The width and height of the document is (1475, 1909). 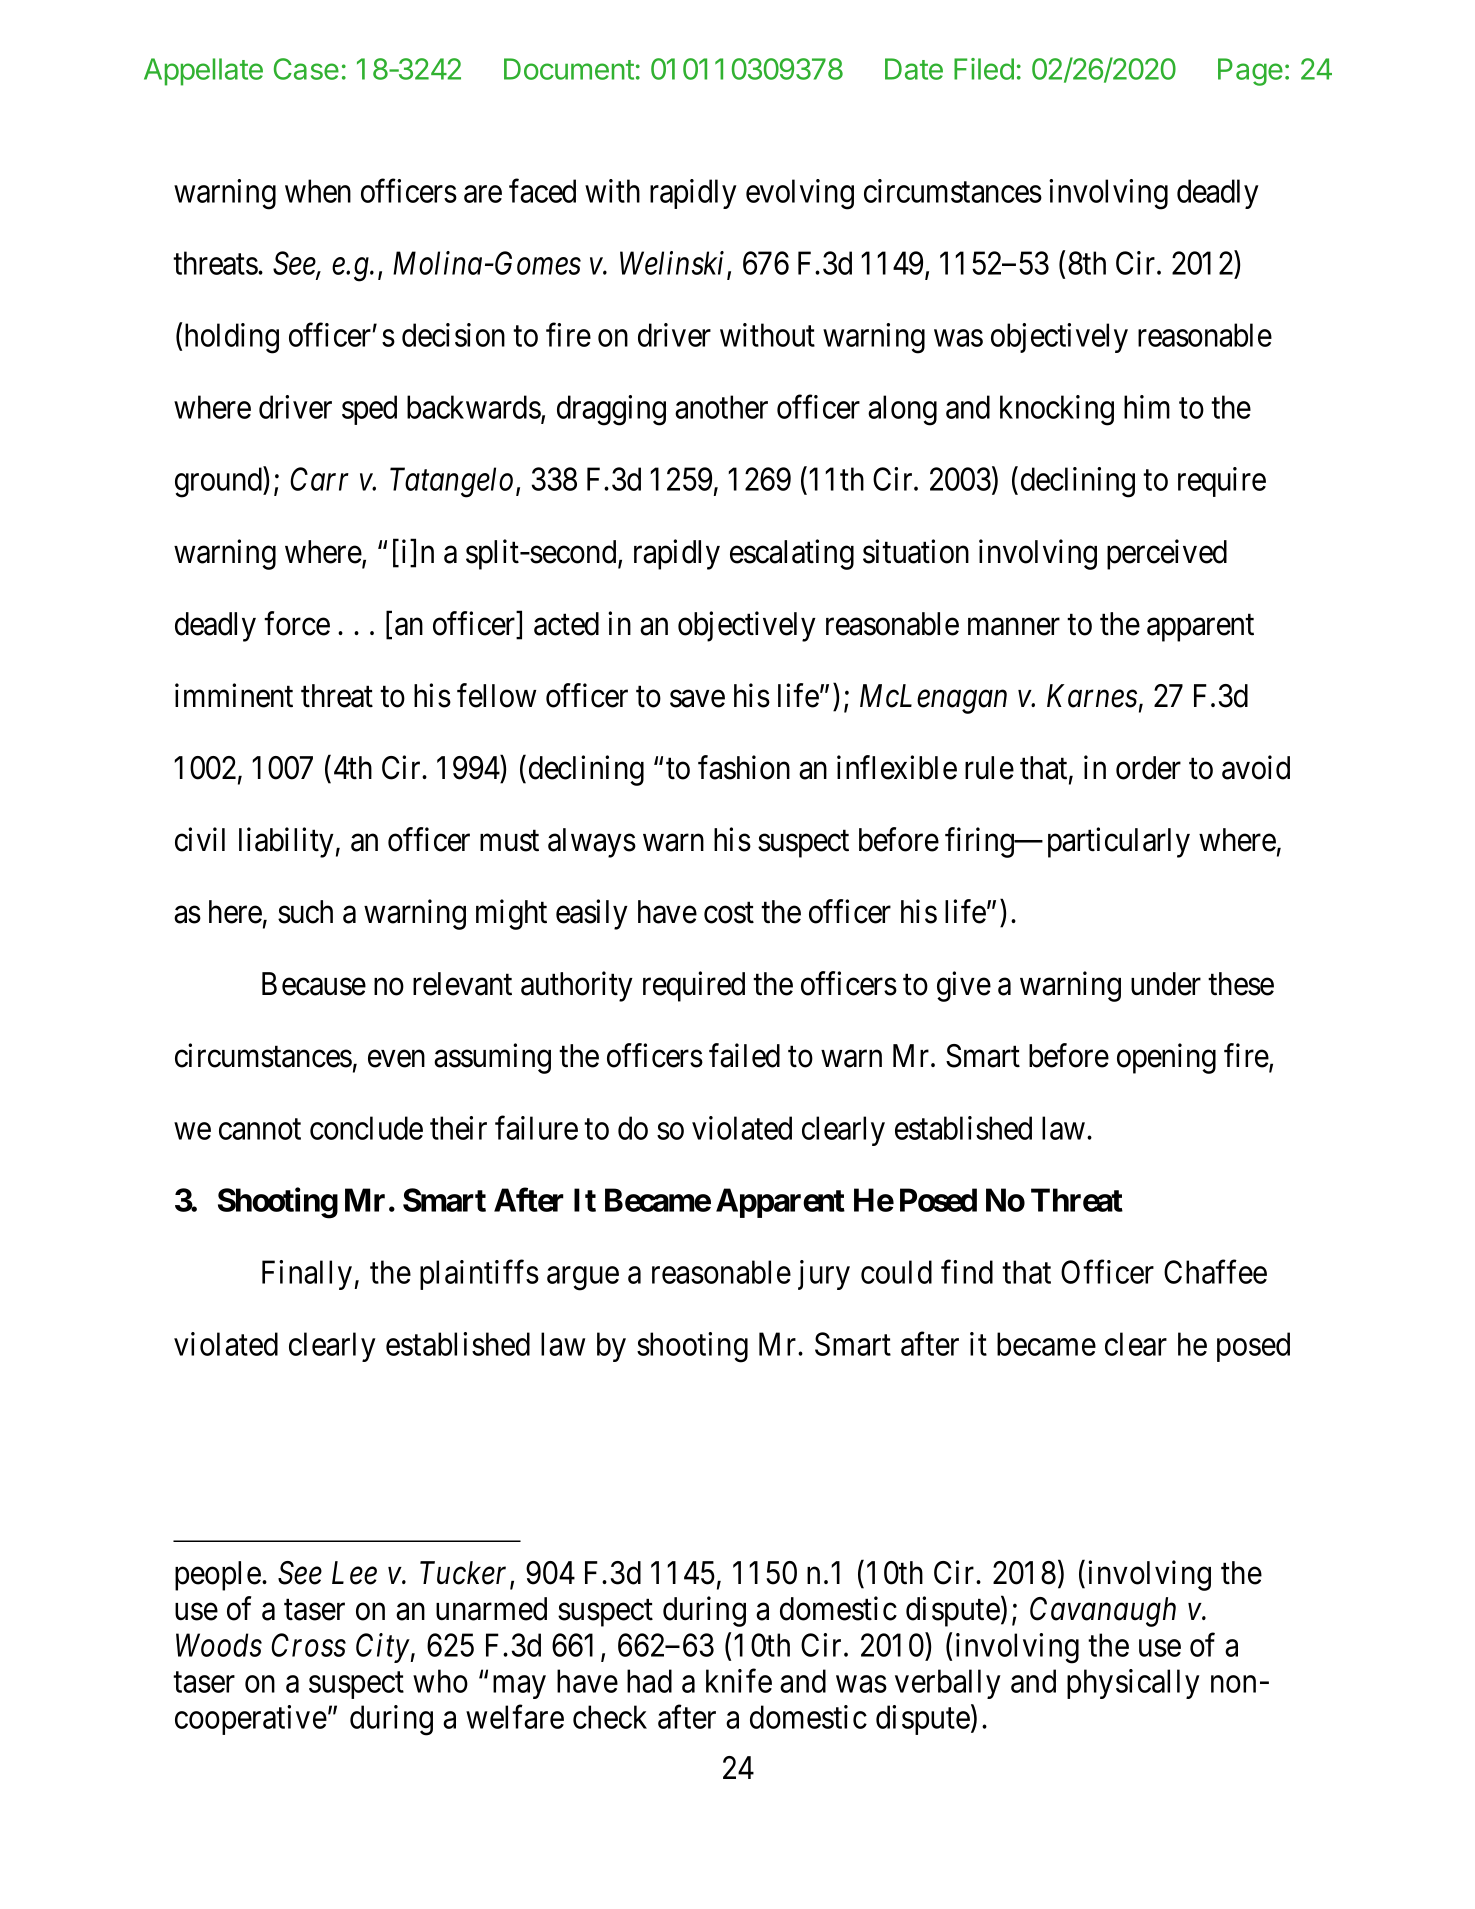 I want to click on knife, so click(x=739, y=1681).
